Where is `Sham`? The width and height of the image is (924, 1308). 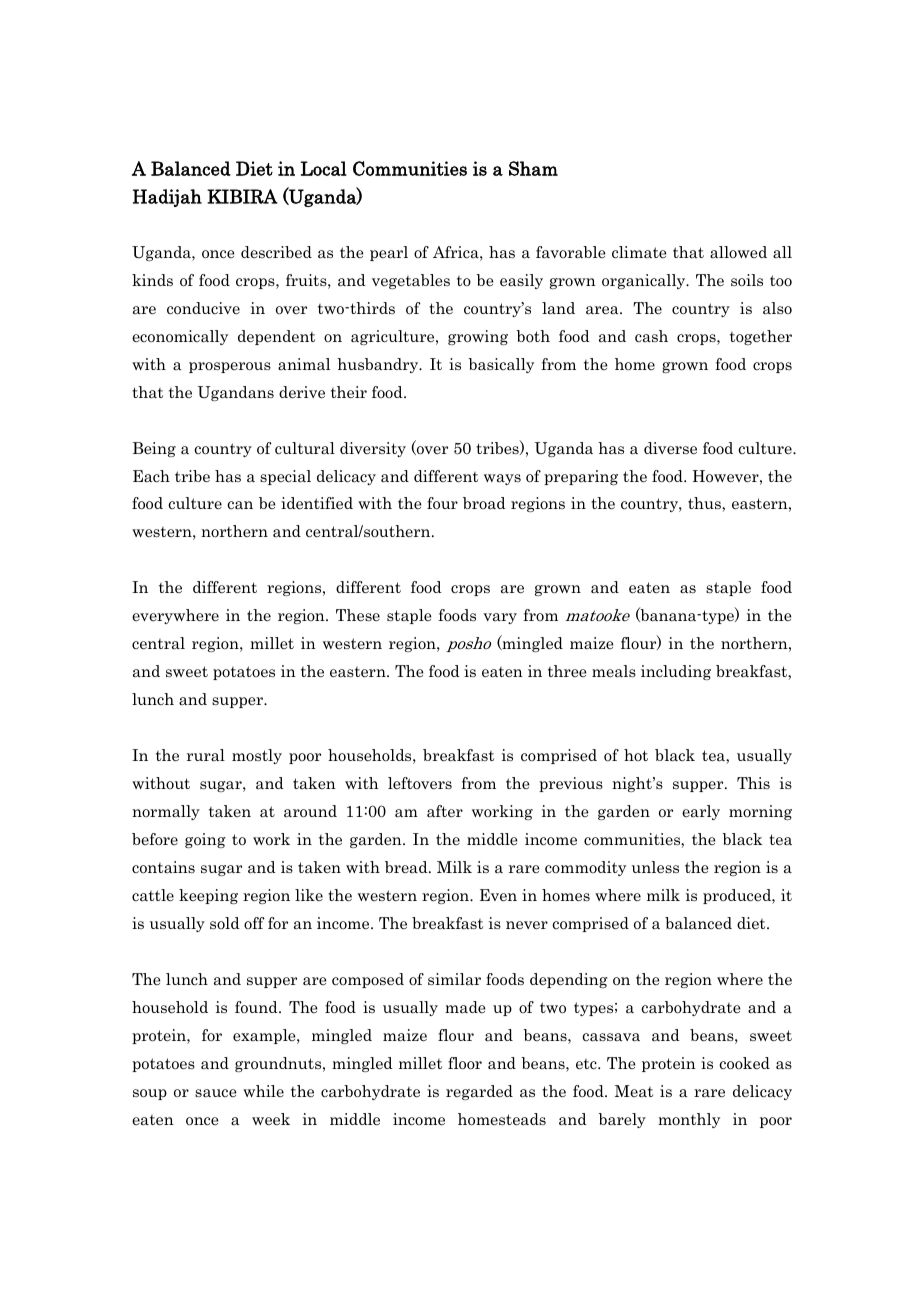
Sham is located at coordinates (533, 168).
